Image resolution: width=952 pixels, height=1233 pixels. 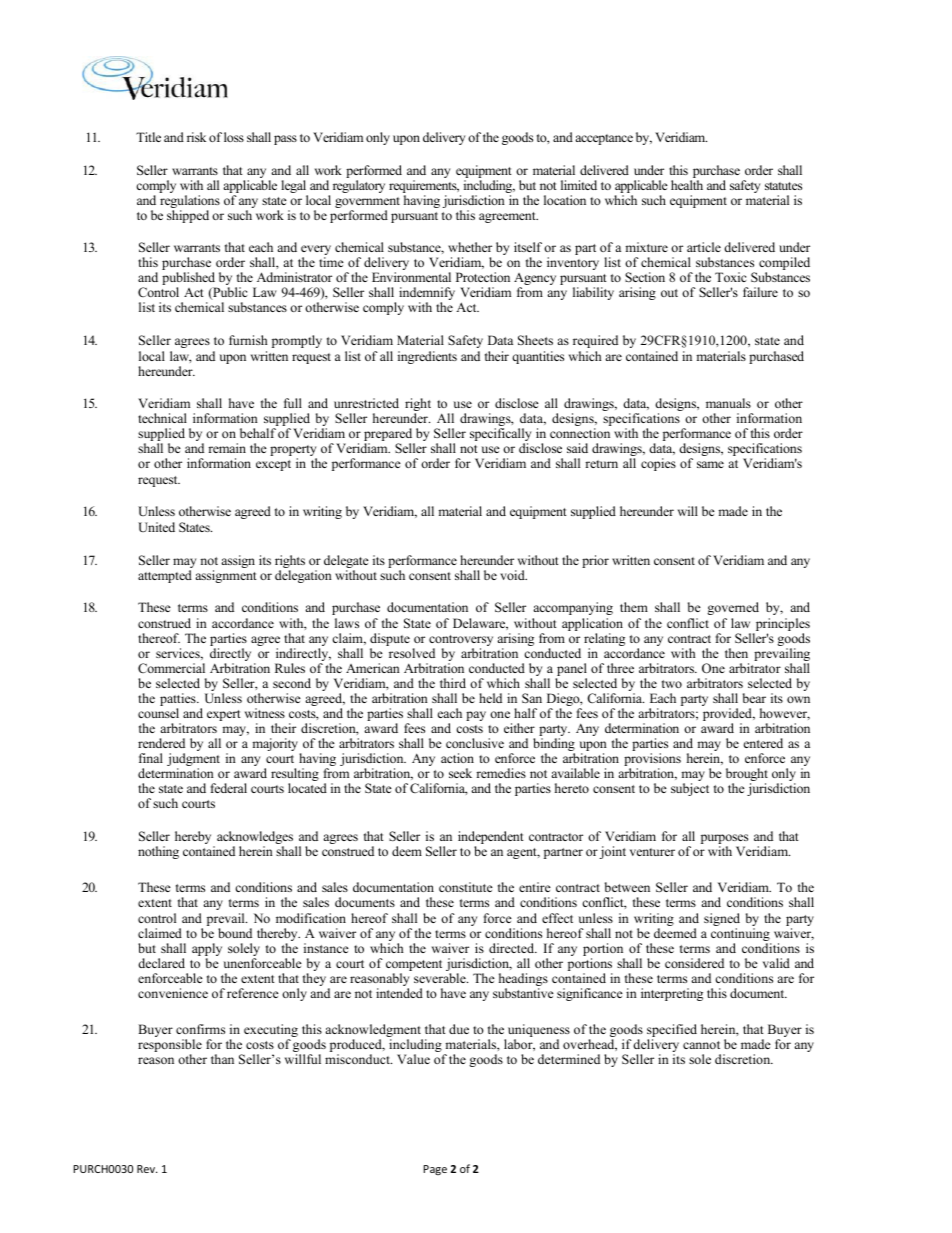 I want to click on controversy, so click(x=461, y=642).
